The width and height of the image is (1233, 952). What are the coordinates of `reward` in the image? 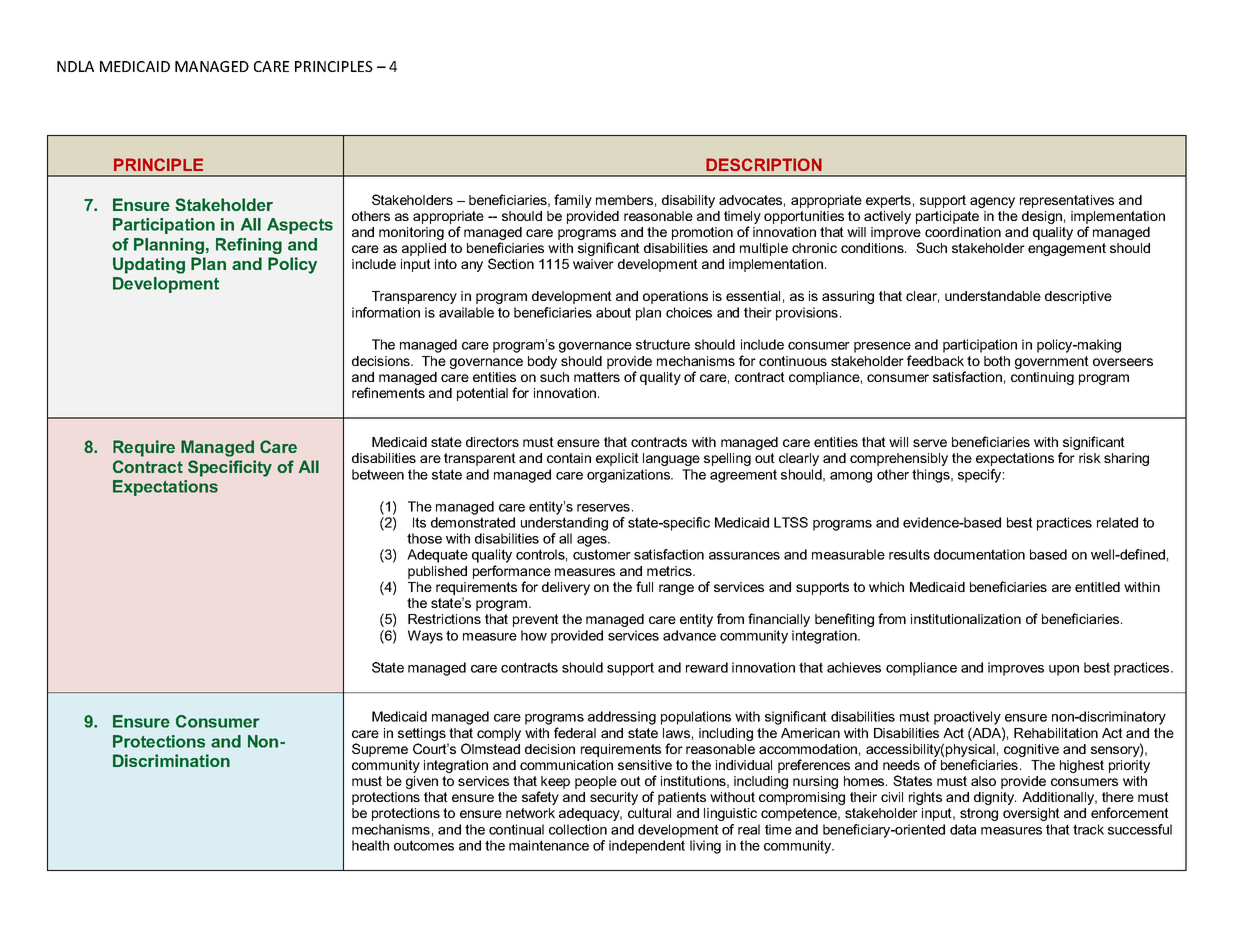 It's located at (707, 667).
